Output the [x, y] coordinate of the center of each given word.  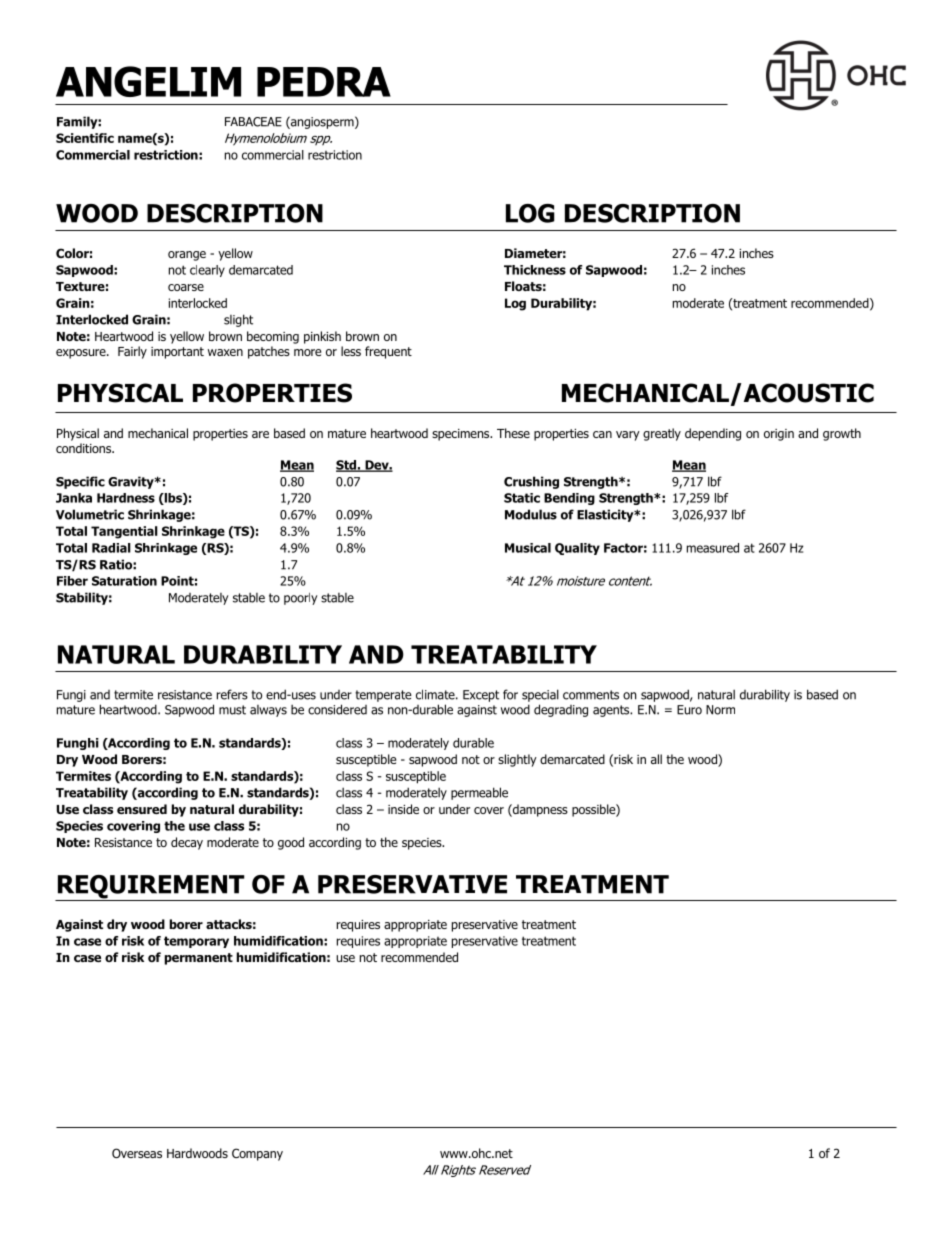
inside [403, 809]
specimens [462, 435]
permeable [479, 793]
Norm [720, 710]
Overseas [137, 1153]
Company [257, 1154]
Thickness [535, 270]
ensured [142, 809]
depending [713, 434]
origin [779, 435]
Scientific [85, 138]
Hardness [126, 498]
